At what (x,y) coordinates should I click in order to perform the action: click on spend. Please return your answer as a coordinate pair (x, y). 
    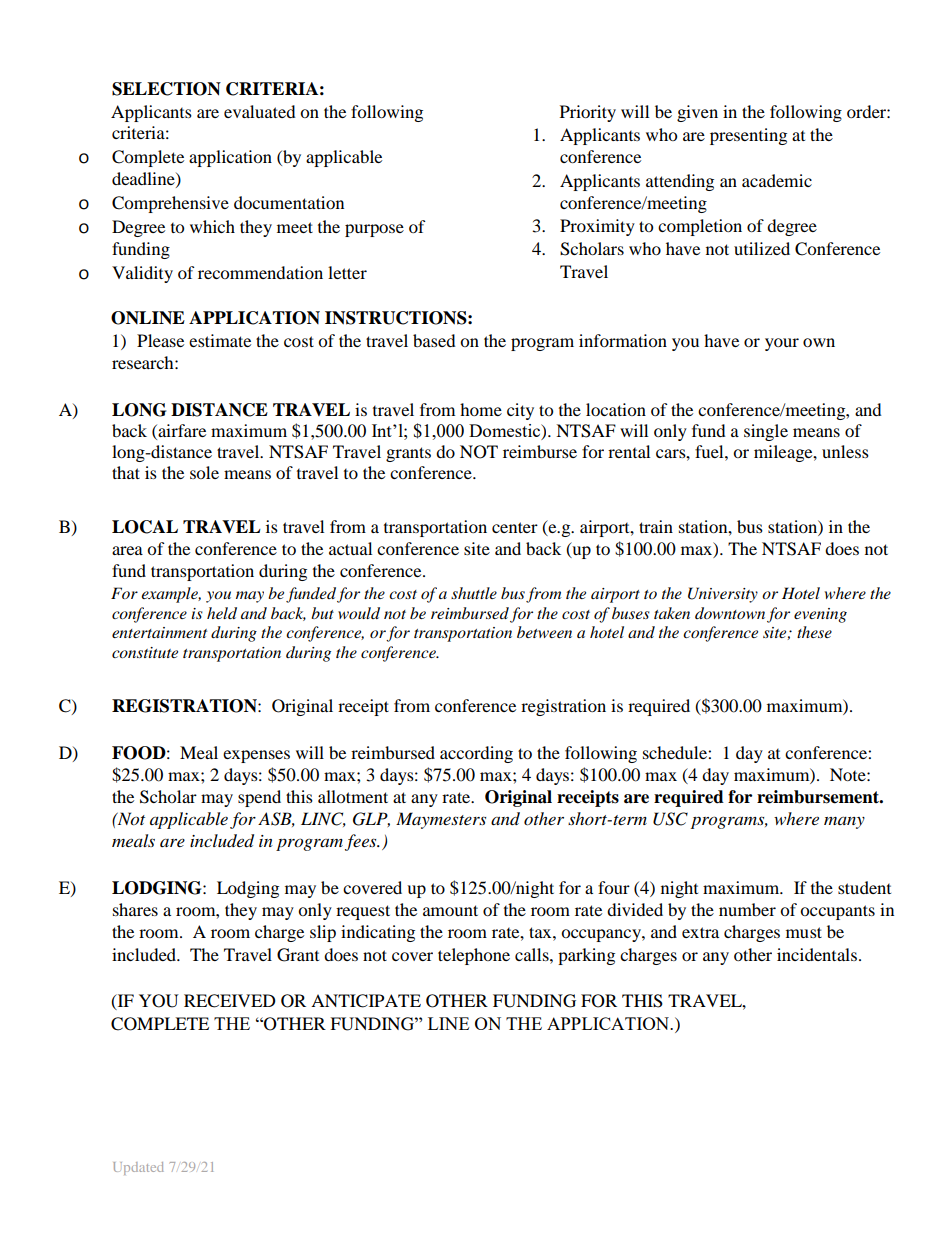
    Looking at the image, I should click on (259, 798).
